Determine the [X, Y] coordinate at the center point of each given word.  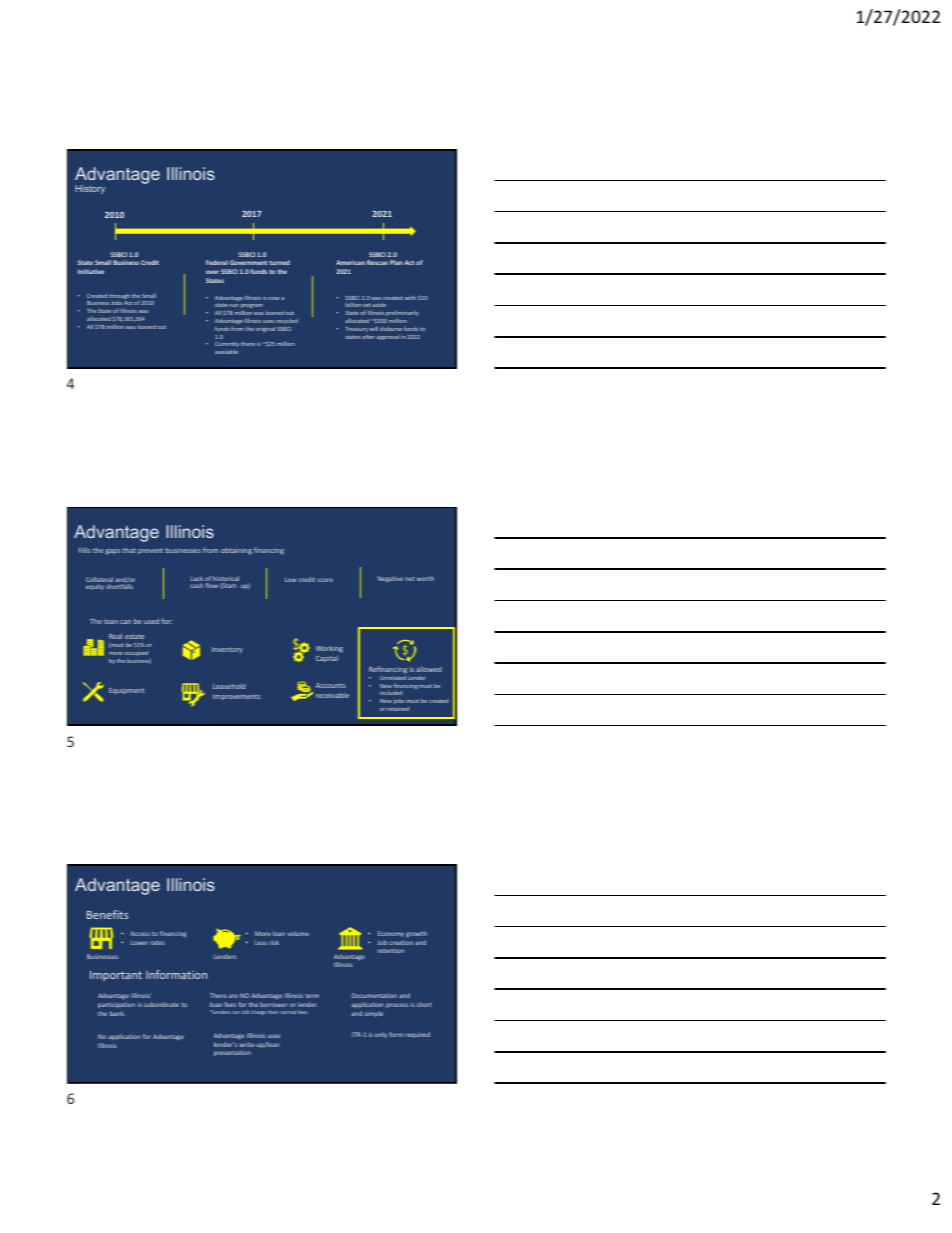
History [90, 189]
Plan [396, 262]
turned [280, 262]
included [391, 693]
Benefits [107, 914]
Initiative [91, 271]
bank [117, 1013]
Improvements [236, 697]
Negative [390, 579]
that [129, 550]
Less [261, 942]
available [226, 352]
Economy [391, 934]
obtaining [236, 551]
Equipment [126, 691]
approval [387, 338]
